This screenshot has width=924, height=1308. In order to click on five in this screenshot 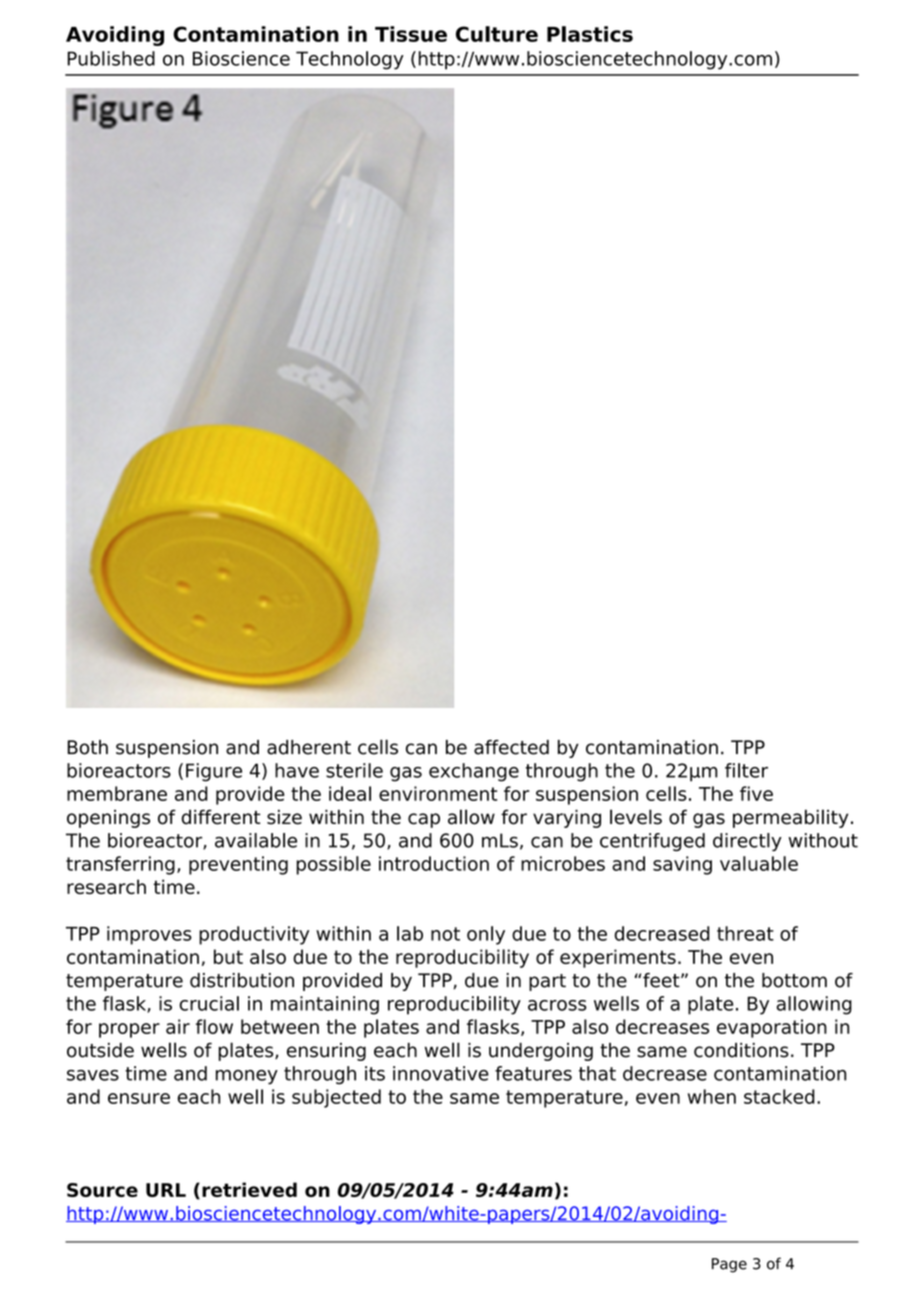, I will do `click(756, 793)`.
